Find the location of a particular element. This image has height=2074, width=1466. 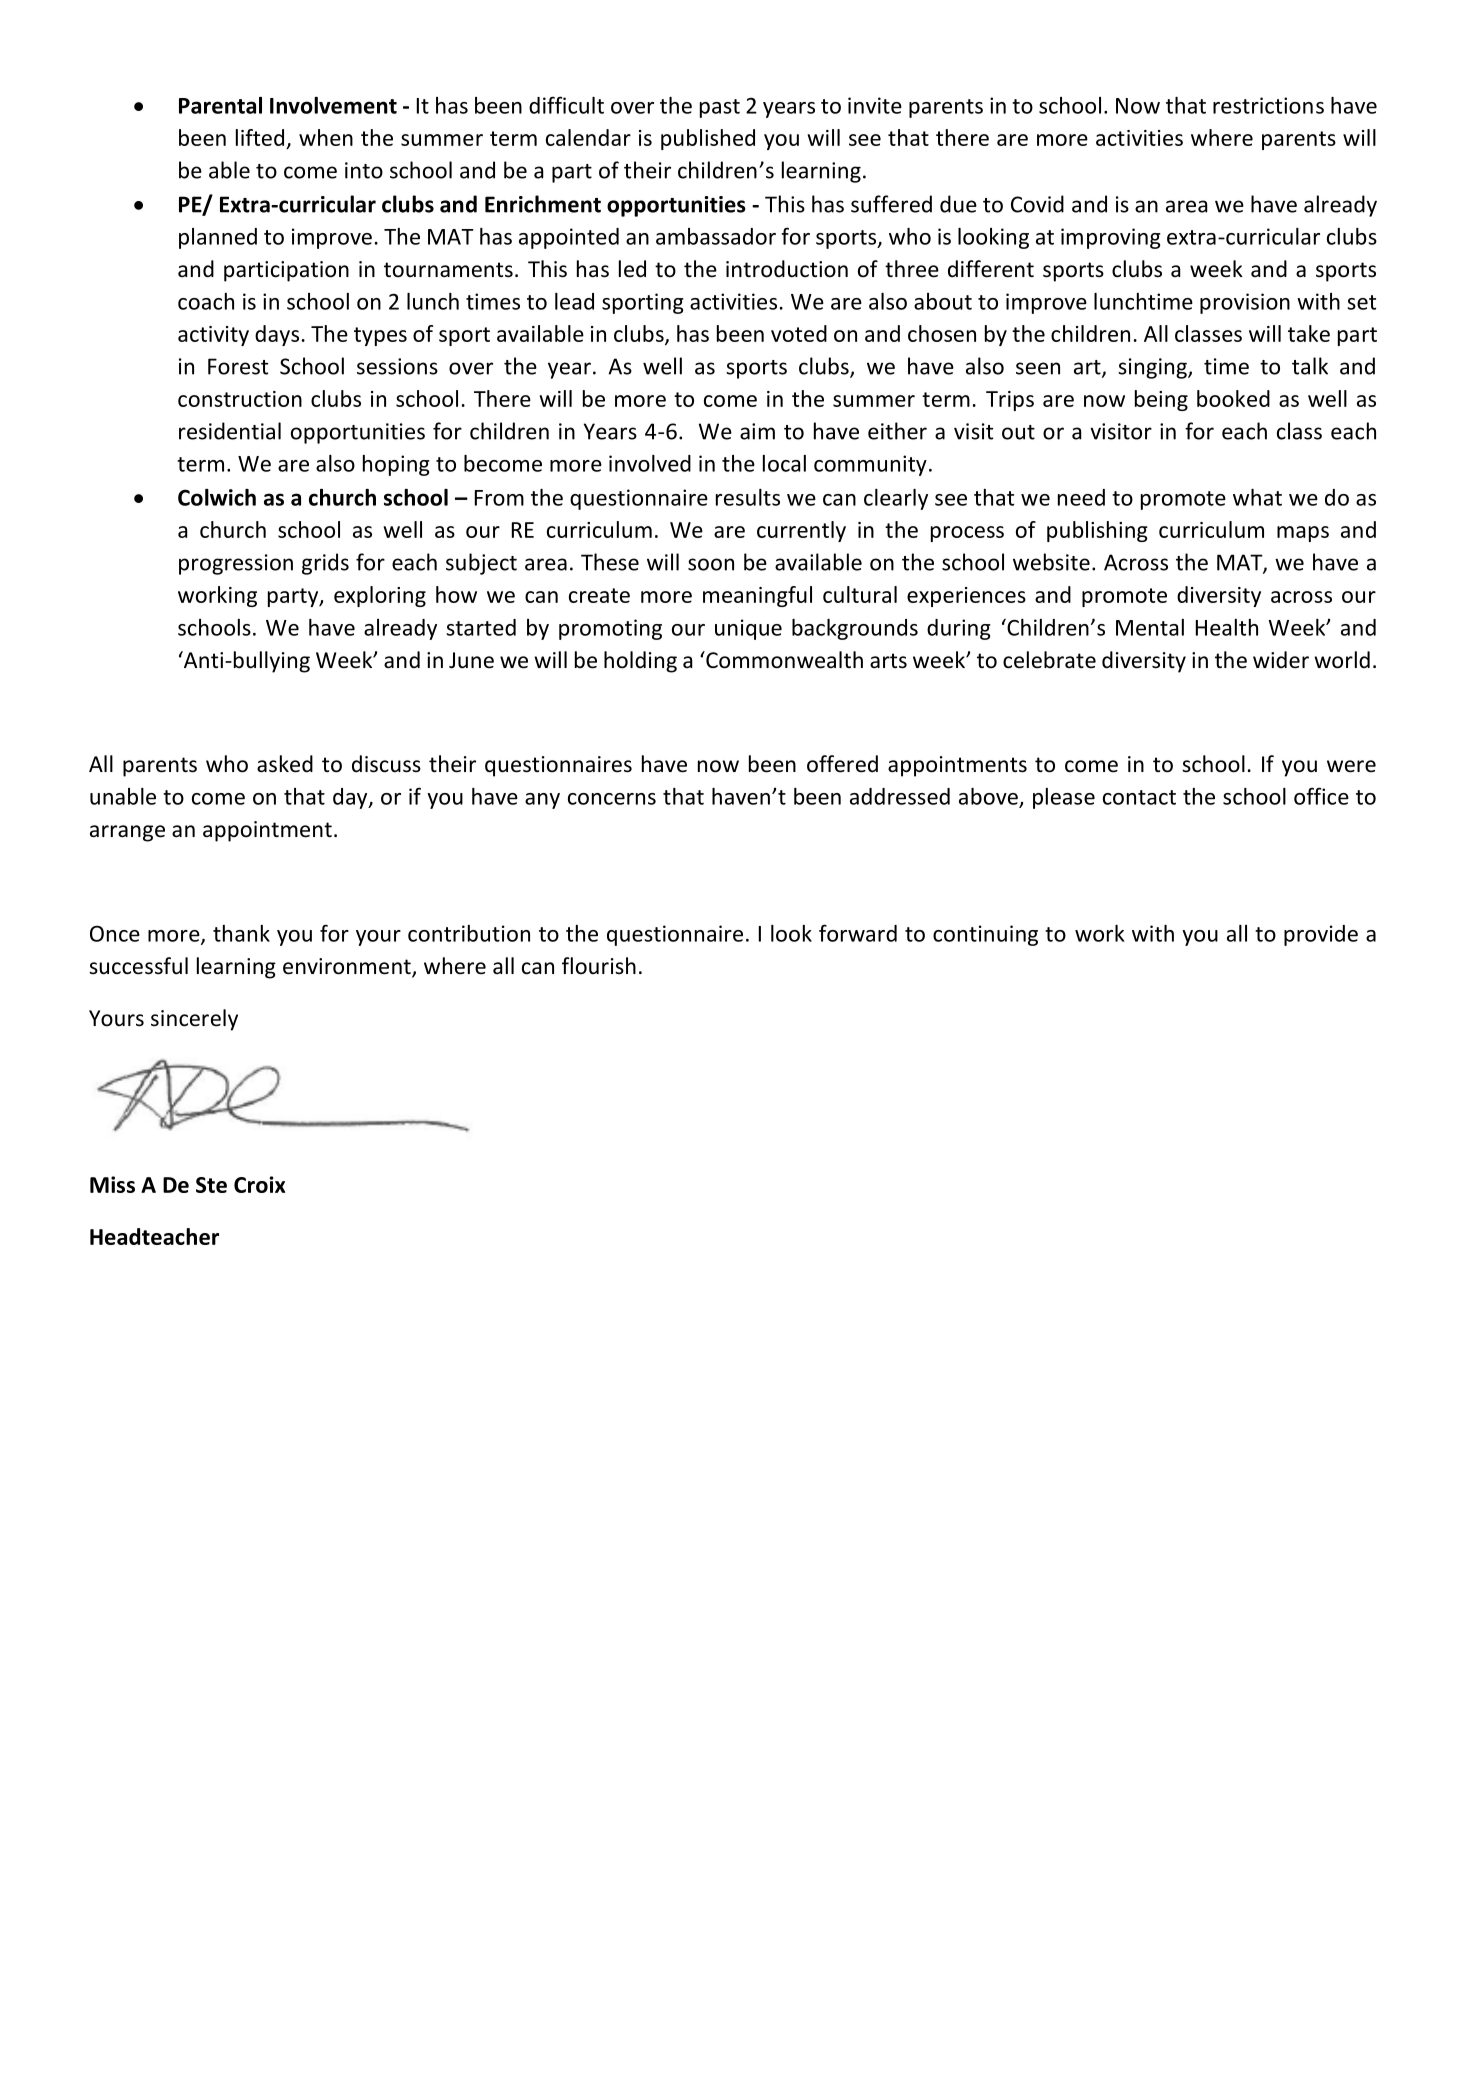

what is located at coordinates (1257, 497).
